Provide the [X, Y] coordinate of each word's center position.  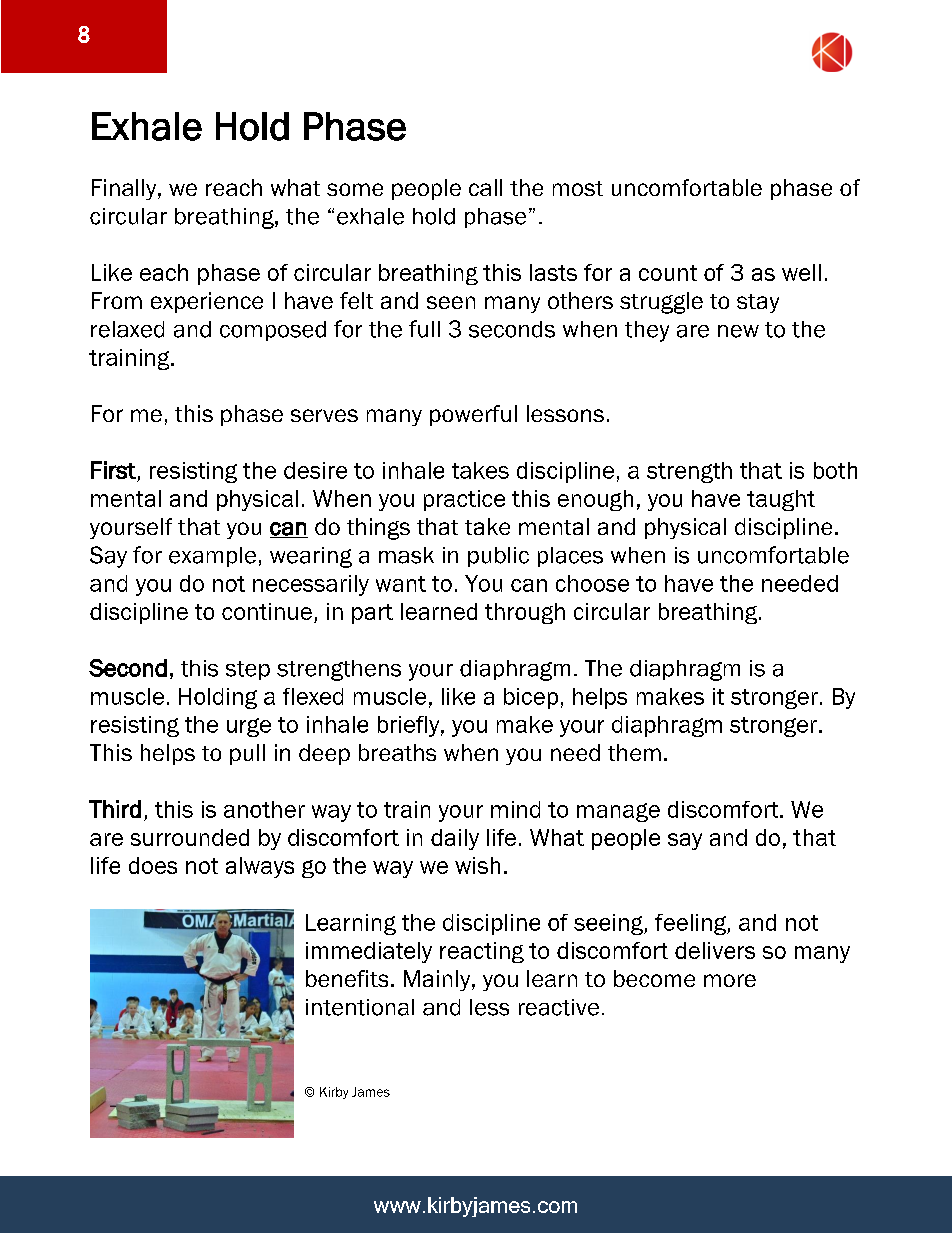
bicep [531, 698]
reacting [482, 952]
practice [464, 500]
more [730, 980]
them [634, 752]
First [113, 470]
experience [207, 302]
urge [249, 727]
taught [781, 500]
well [801, 272]
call [485, 187]
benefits [347, 978]
